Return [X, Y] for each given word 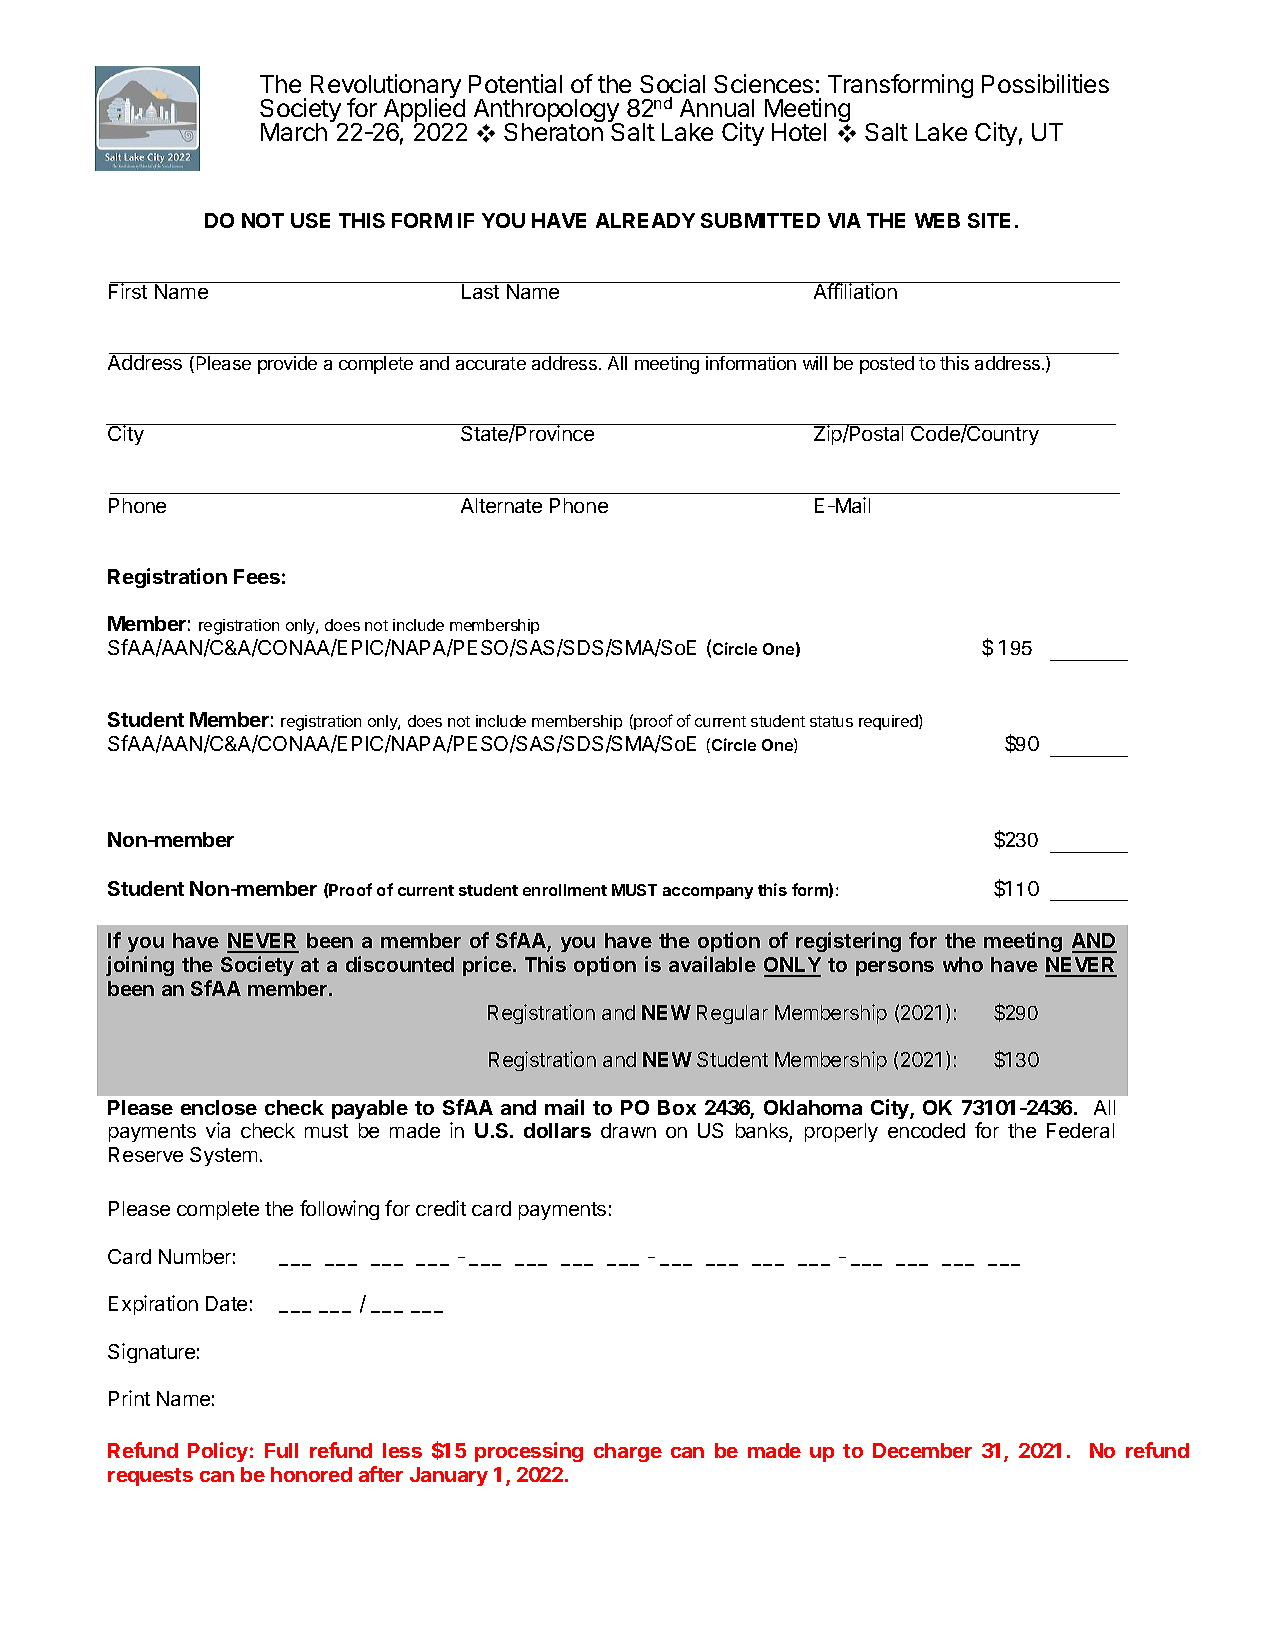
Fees [257, 576]
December [922, 1450]
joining [140, 966]
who [963, 964]
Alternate [501, 505]
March [294, 132]
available [712, 964]
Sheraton [553, 131]
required [889, 722]
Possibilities [1045, 83]
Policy [218, 1452]
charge [628, 1452]
